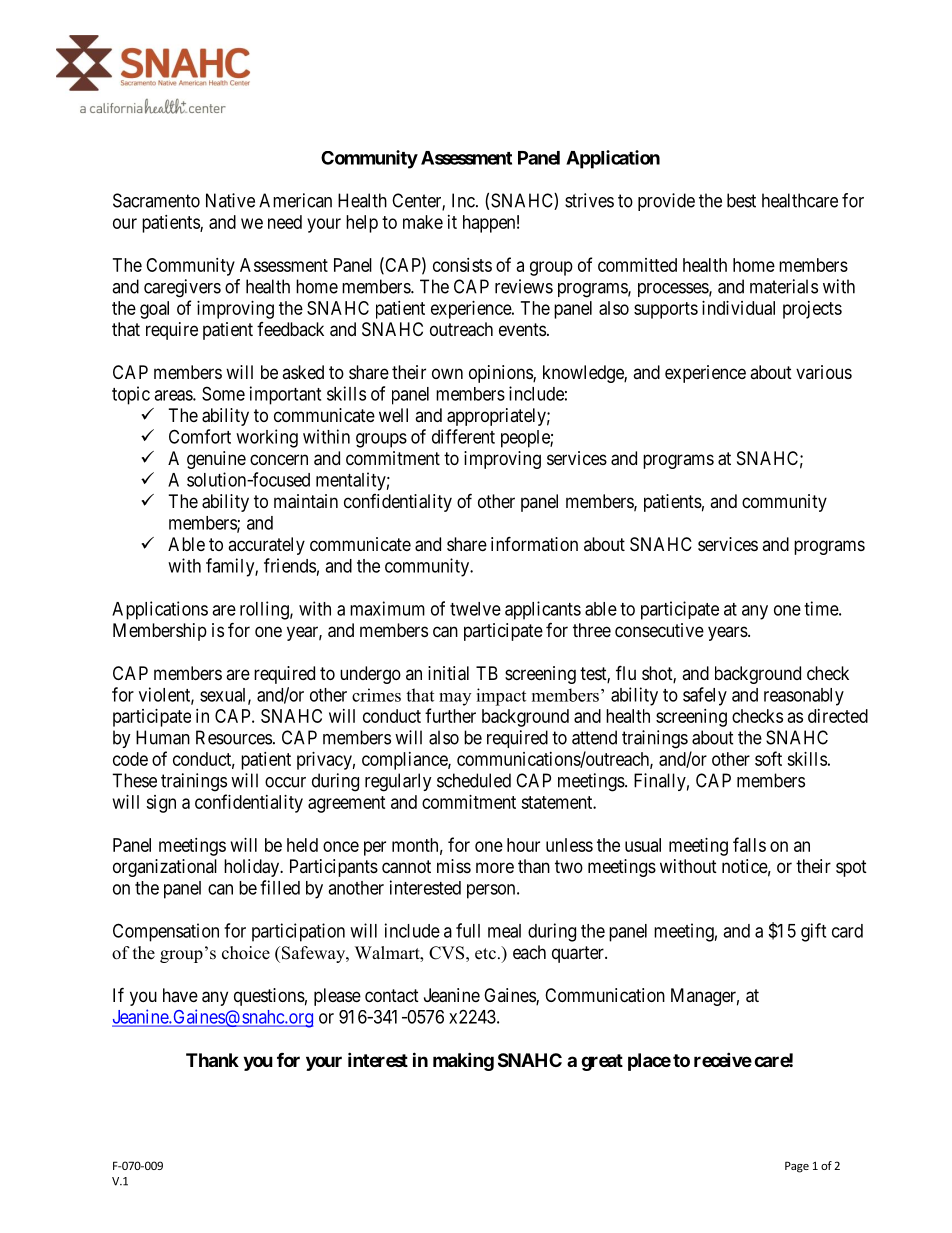 Image resolution: width=952 pixels, height=1233 pixels. What do you see at coordinates (602, 1062) in the page?
I see `great` at bounding box center [602, 1062].
